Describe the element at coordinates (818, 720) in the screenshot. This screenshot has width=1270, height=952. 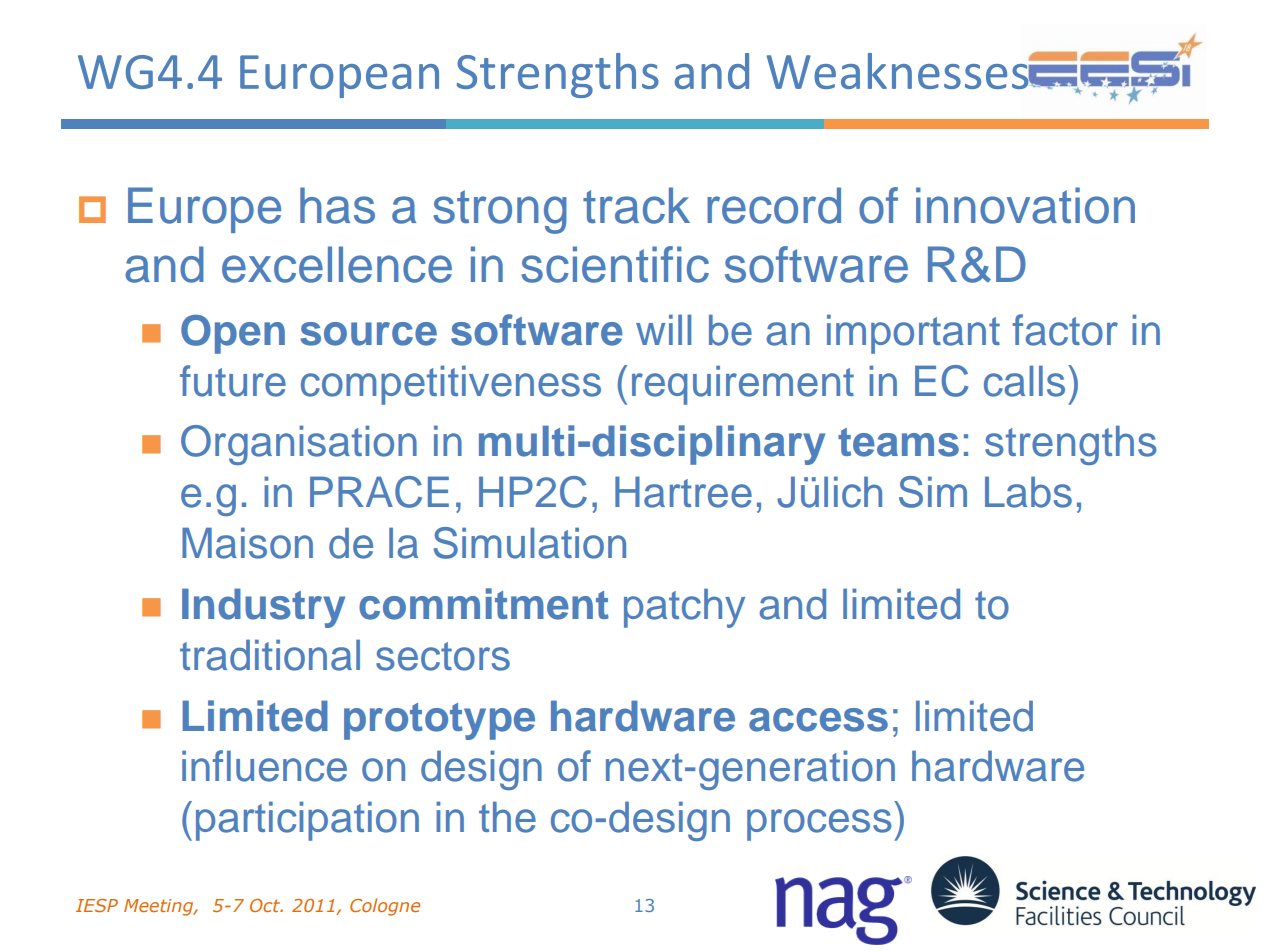
I see `access` at that location.
